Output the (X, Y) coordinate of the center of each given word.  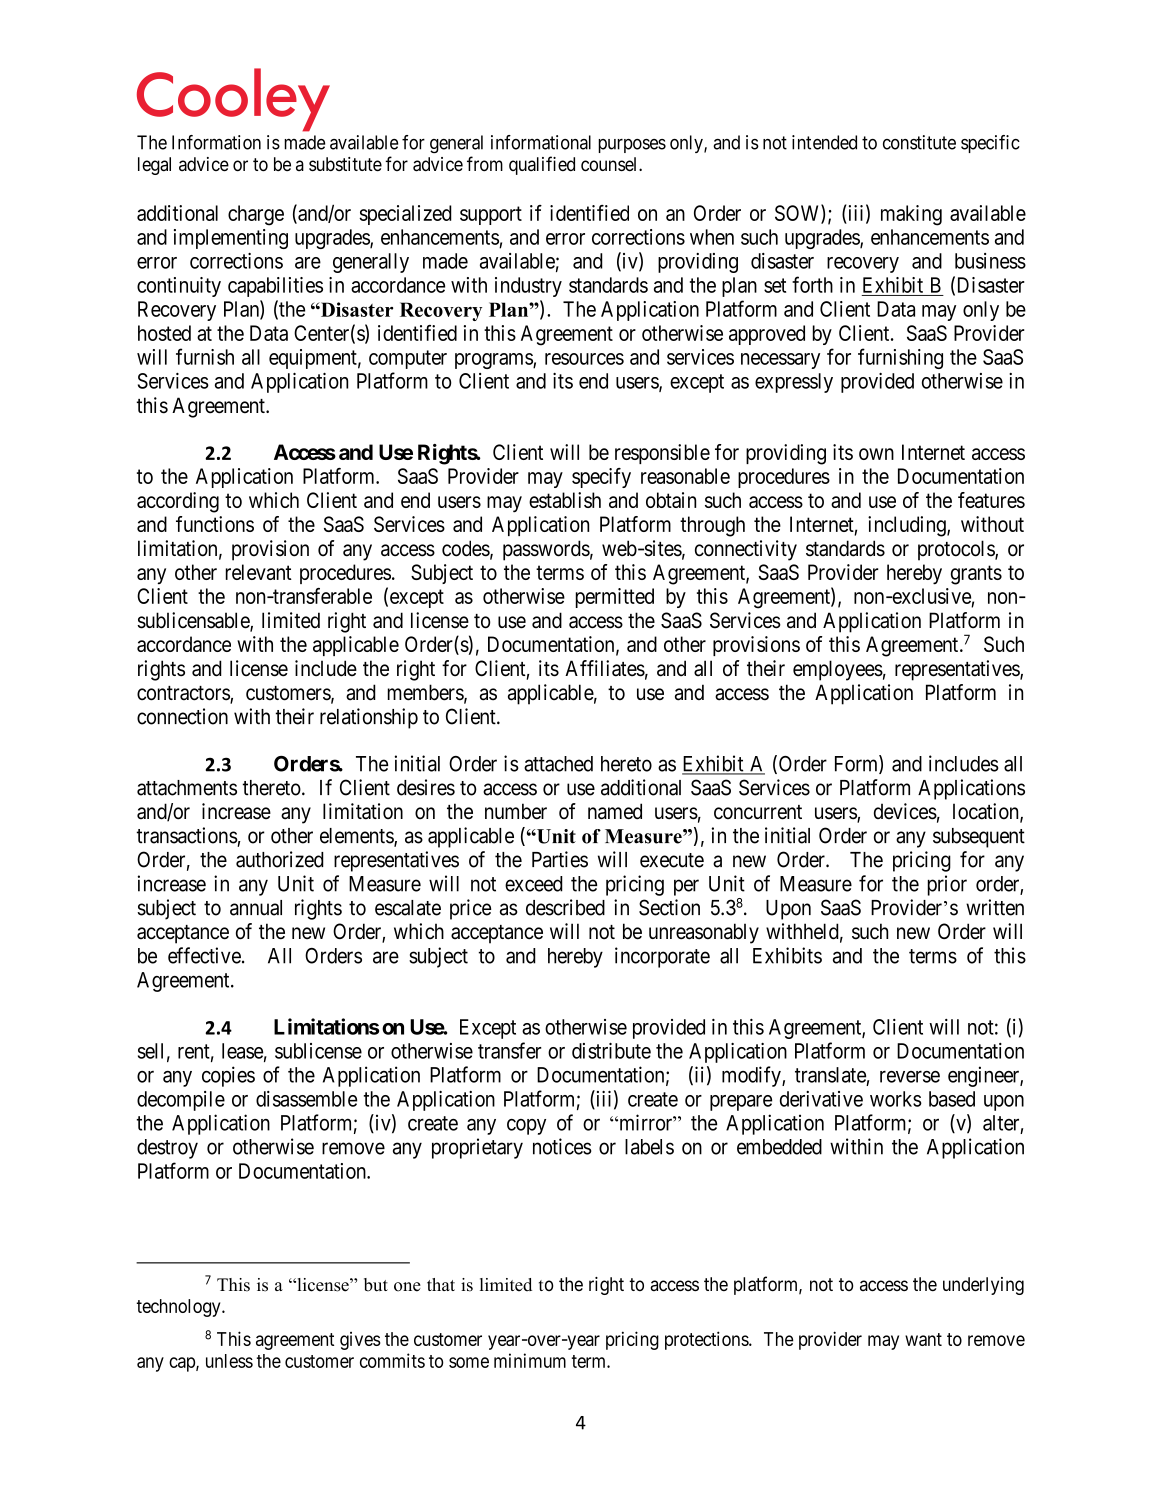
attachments (187, 788)
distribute (611, 1051)
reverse (910, 1076)
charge (256, 215)
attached (558, 764)
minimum (530, 1360)
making (911, 215)
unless (229, 1361)
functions (215, 524)
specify (601, 478)
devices (905, 811)
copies (228, 1076)
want (923, 1339)
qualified (542, 165)
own (876, 454)
